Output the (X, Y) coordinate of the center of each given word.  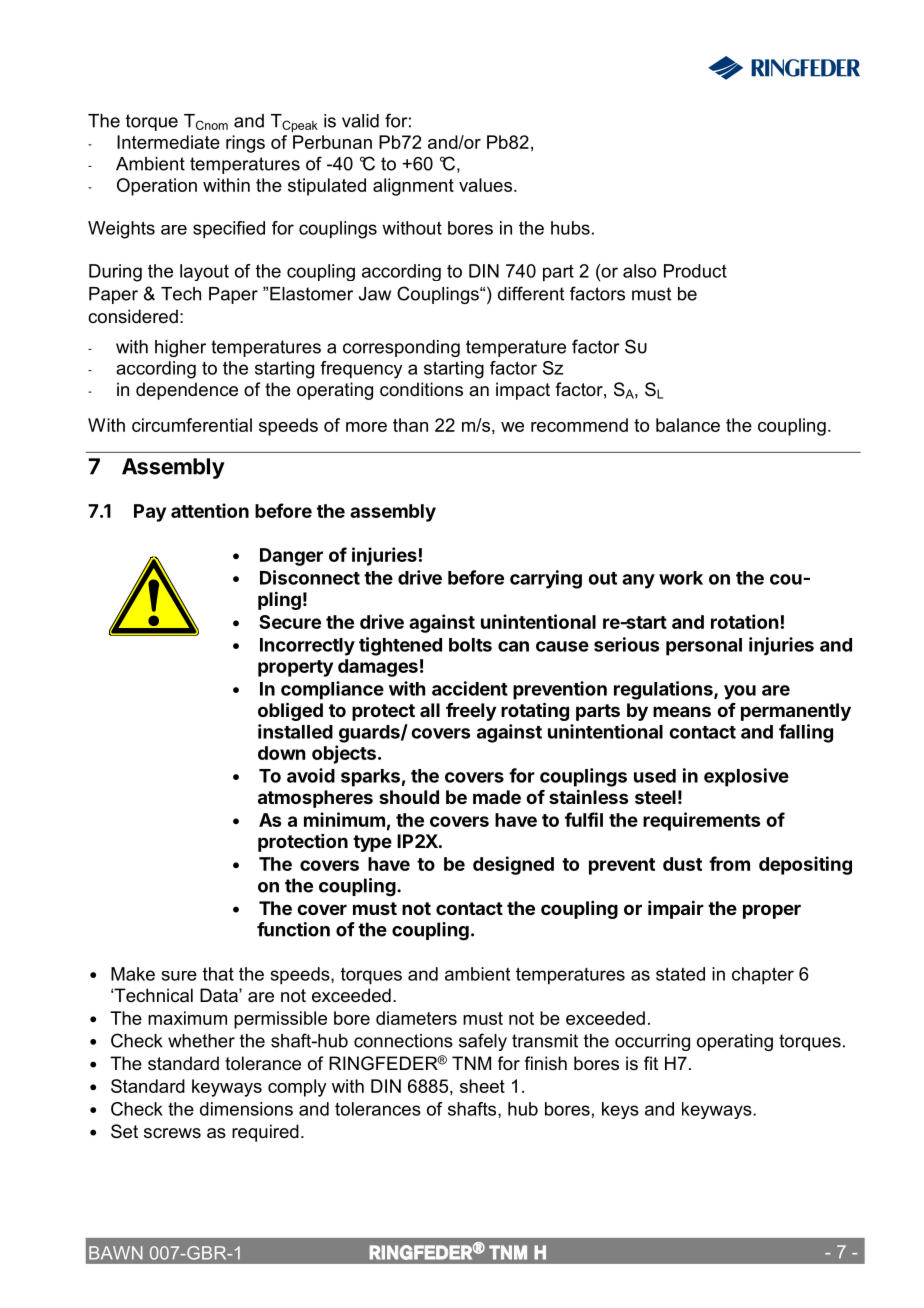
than (410, 425)
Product (695, 271)
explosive (746, 777)
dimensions (246, 1109)
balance (688, 425)
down (281, 753)
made (497, 797)
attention (210, 510)
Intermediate (168, 142)
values (487, 185)
